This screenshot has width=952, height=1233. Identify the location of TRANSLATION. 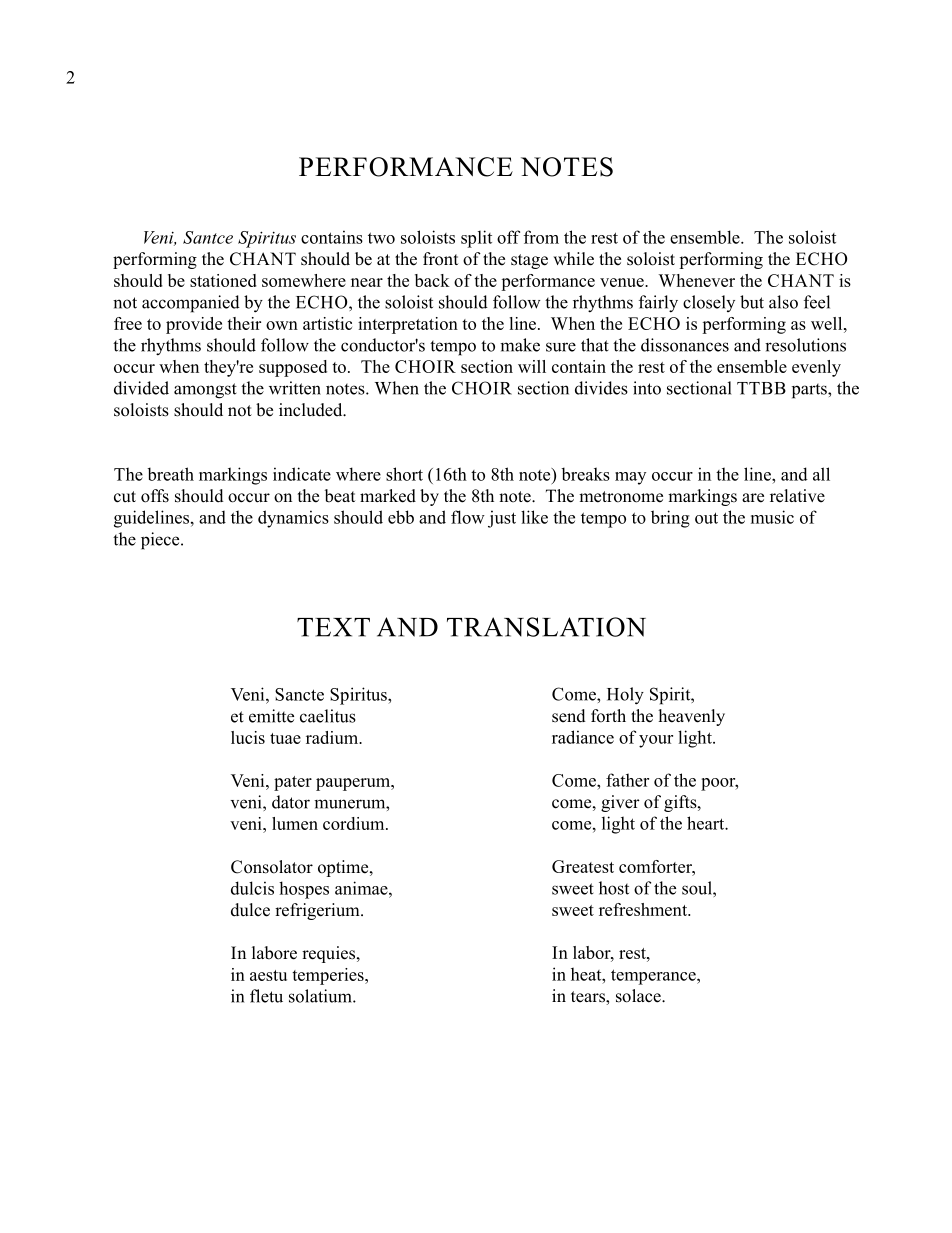
(546, 627).
